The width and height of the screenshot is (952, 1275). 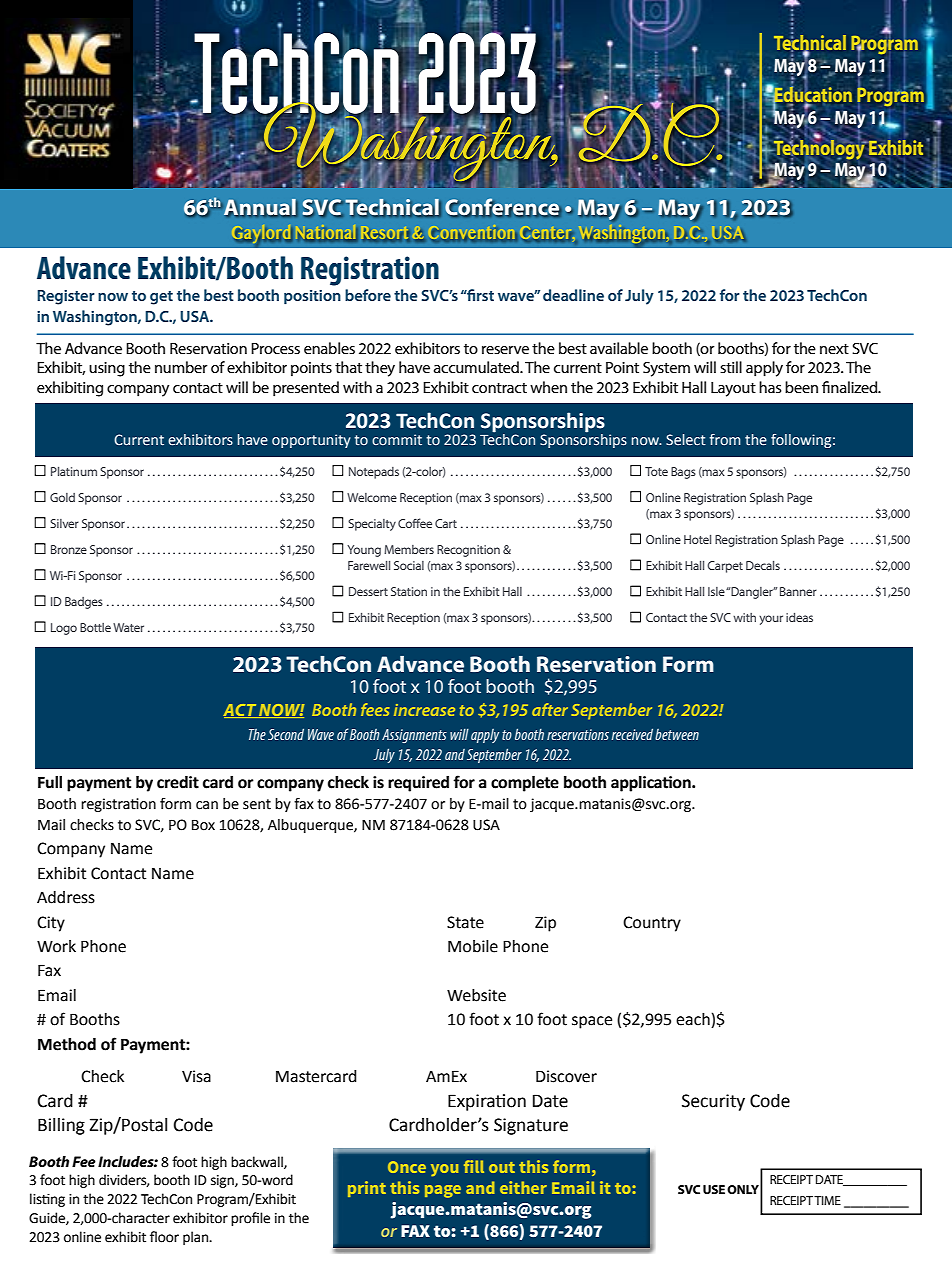 What do you see at coordinates (424, 710) in the screenshot?
I see `increase` at bounding box center [424, 710].
